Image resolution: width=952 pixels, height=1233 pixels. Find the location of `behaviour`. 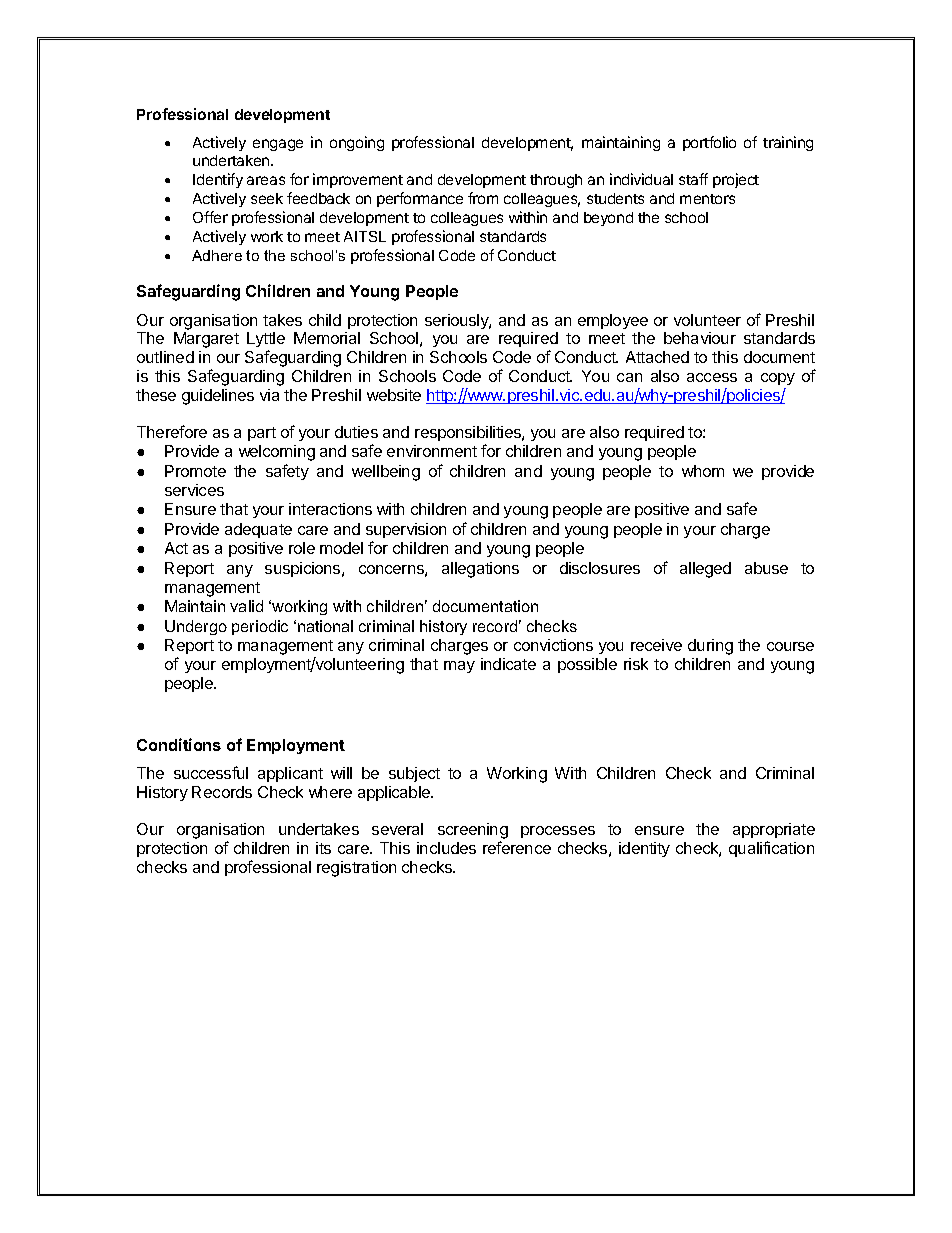

behaviour is located at coordinates (700, 338).
